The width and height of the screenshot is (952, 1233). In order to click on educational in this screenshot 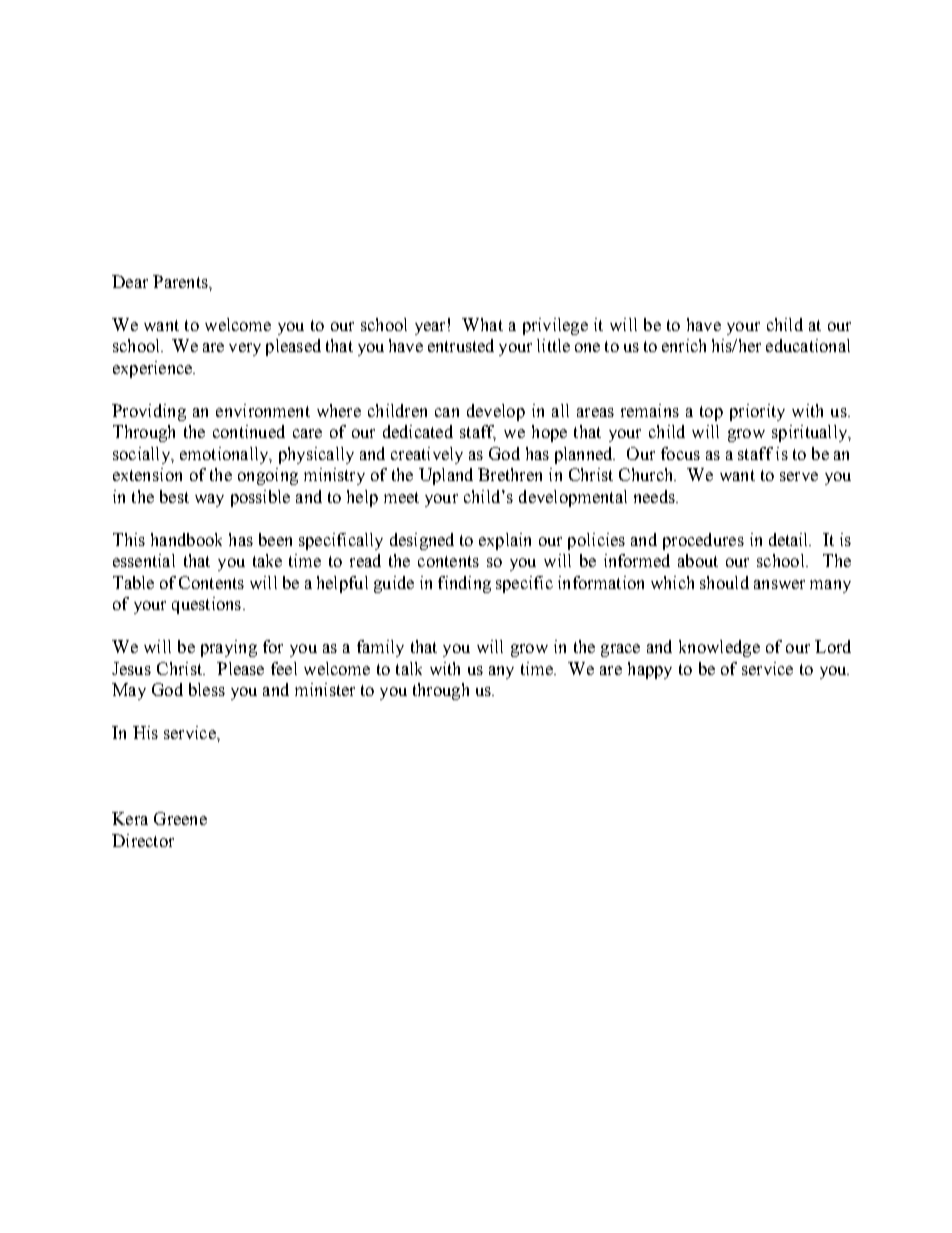, I will do `click(808, 345)`.
